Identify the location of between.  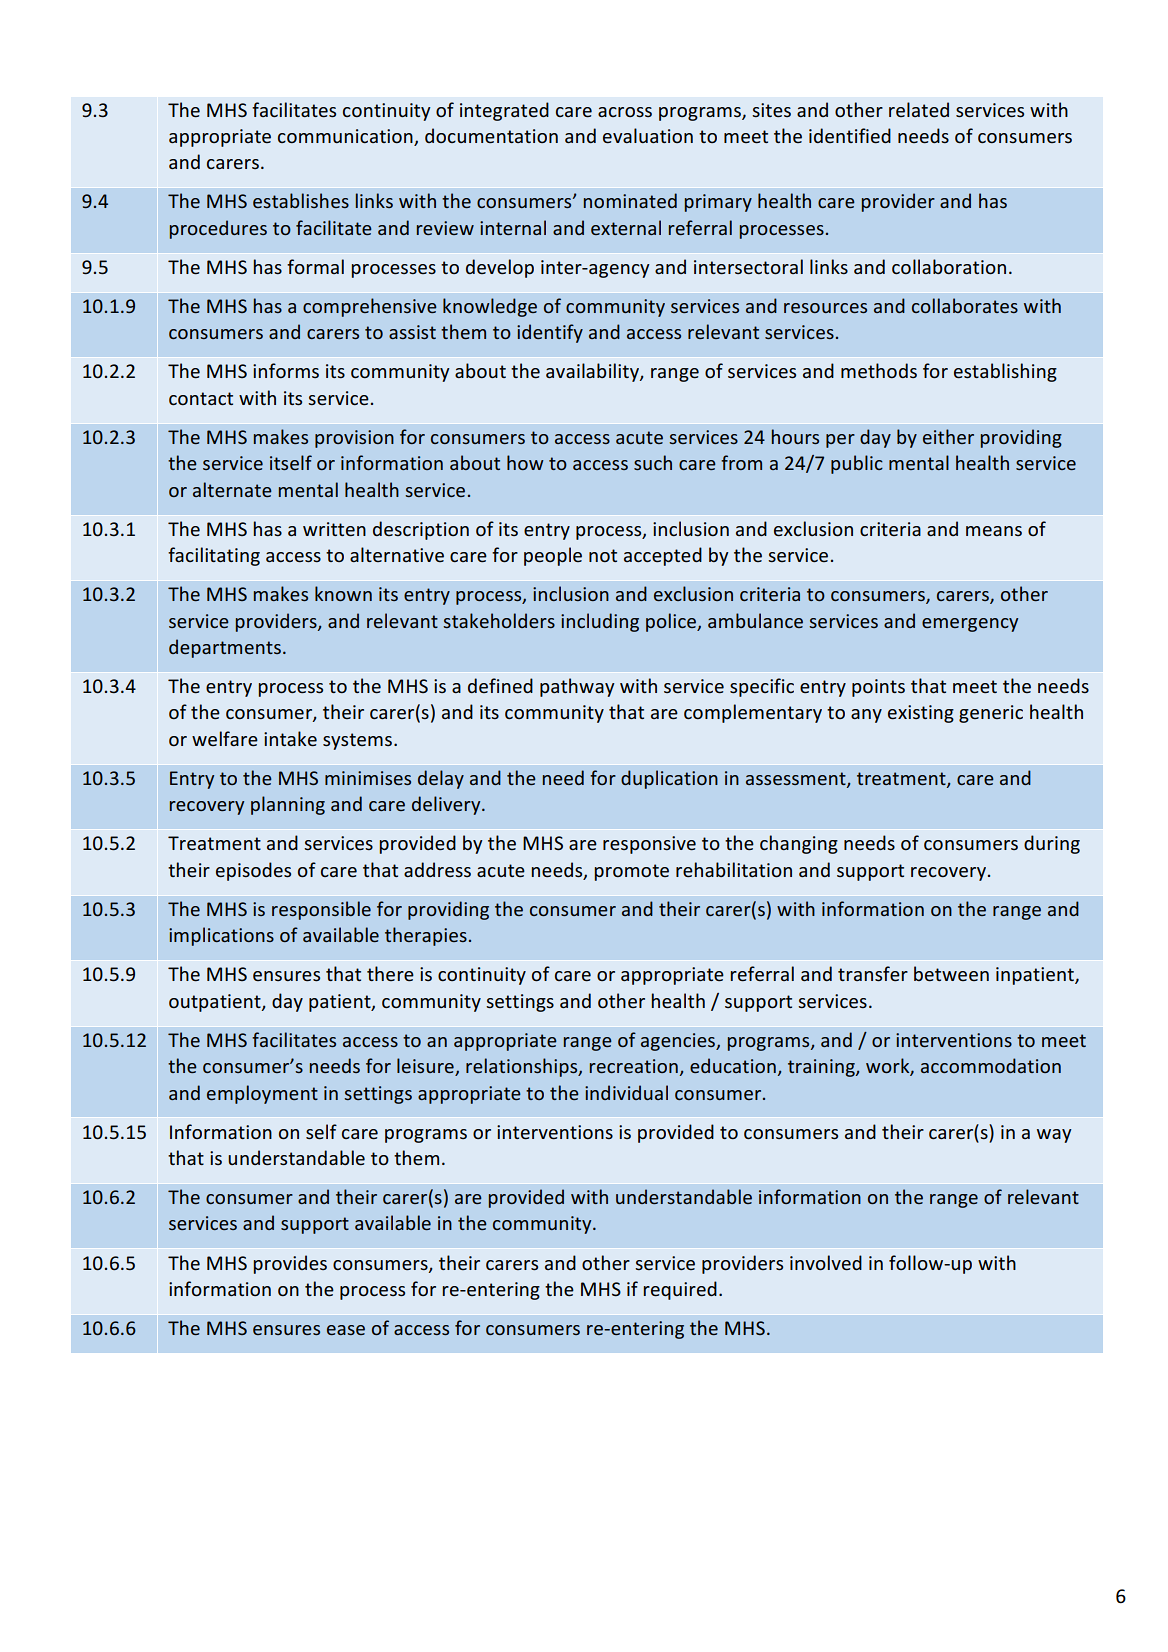
(951, 974).
